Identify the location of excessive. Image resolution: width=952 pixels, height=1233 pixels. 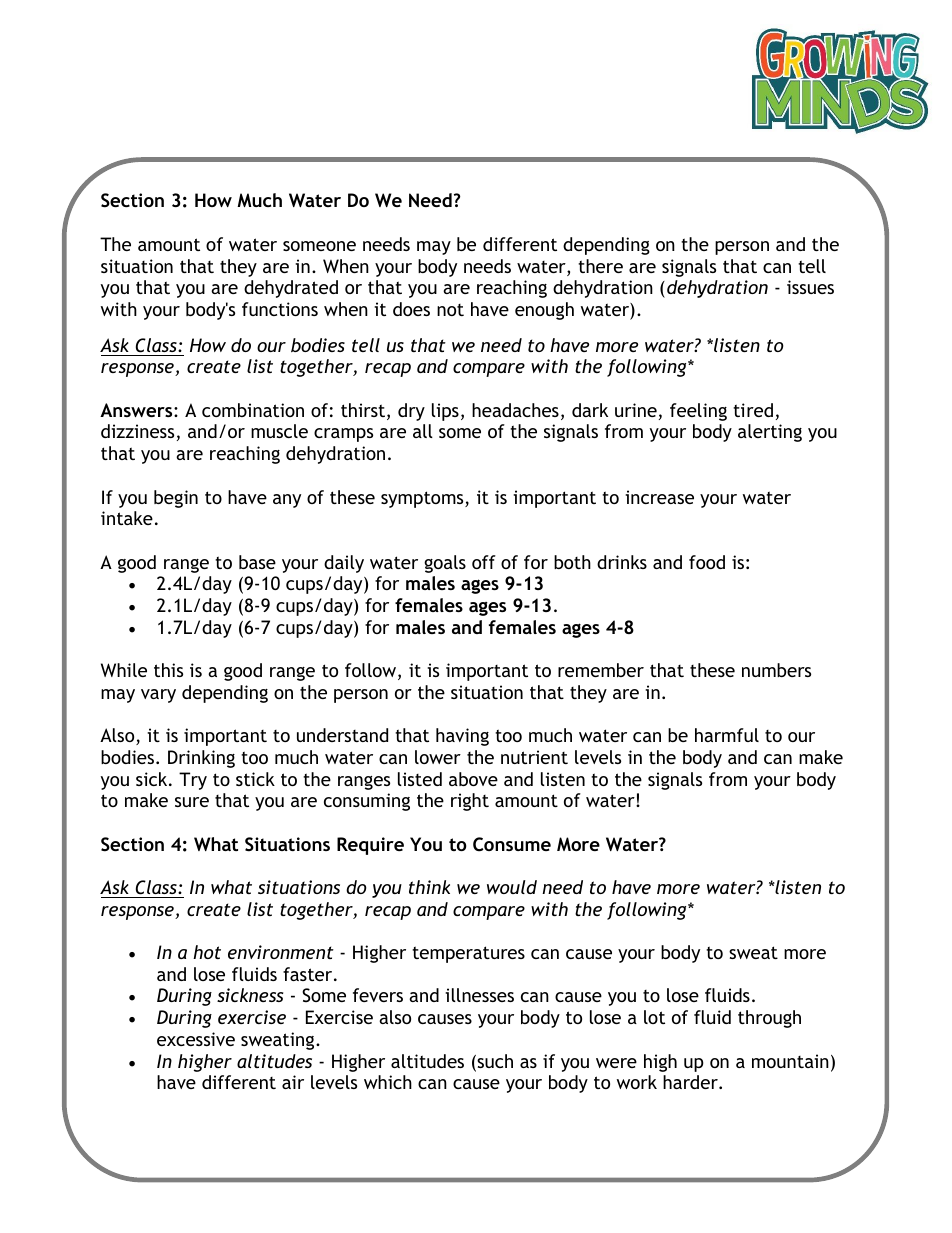
(196, 1039).
